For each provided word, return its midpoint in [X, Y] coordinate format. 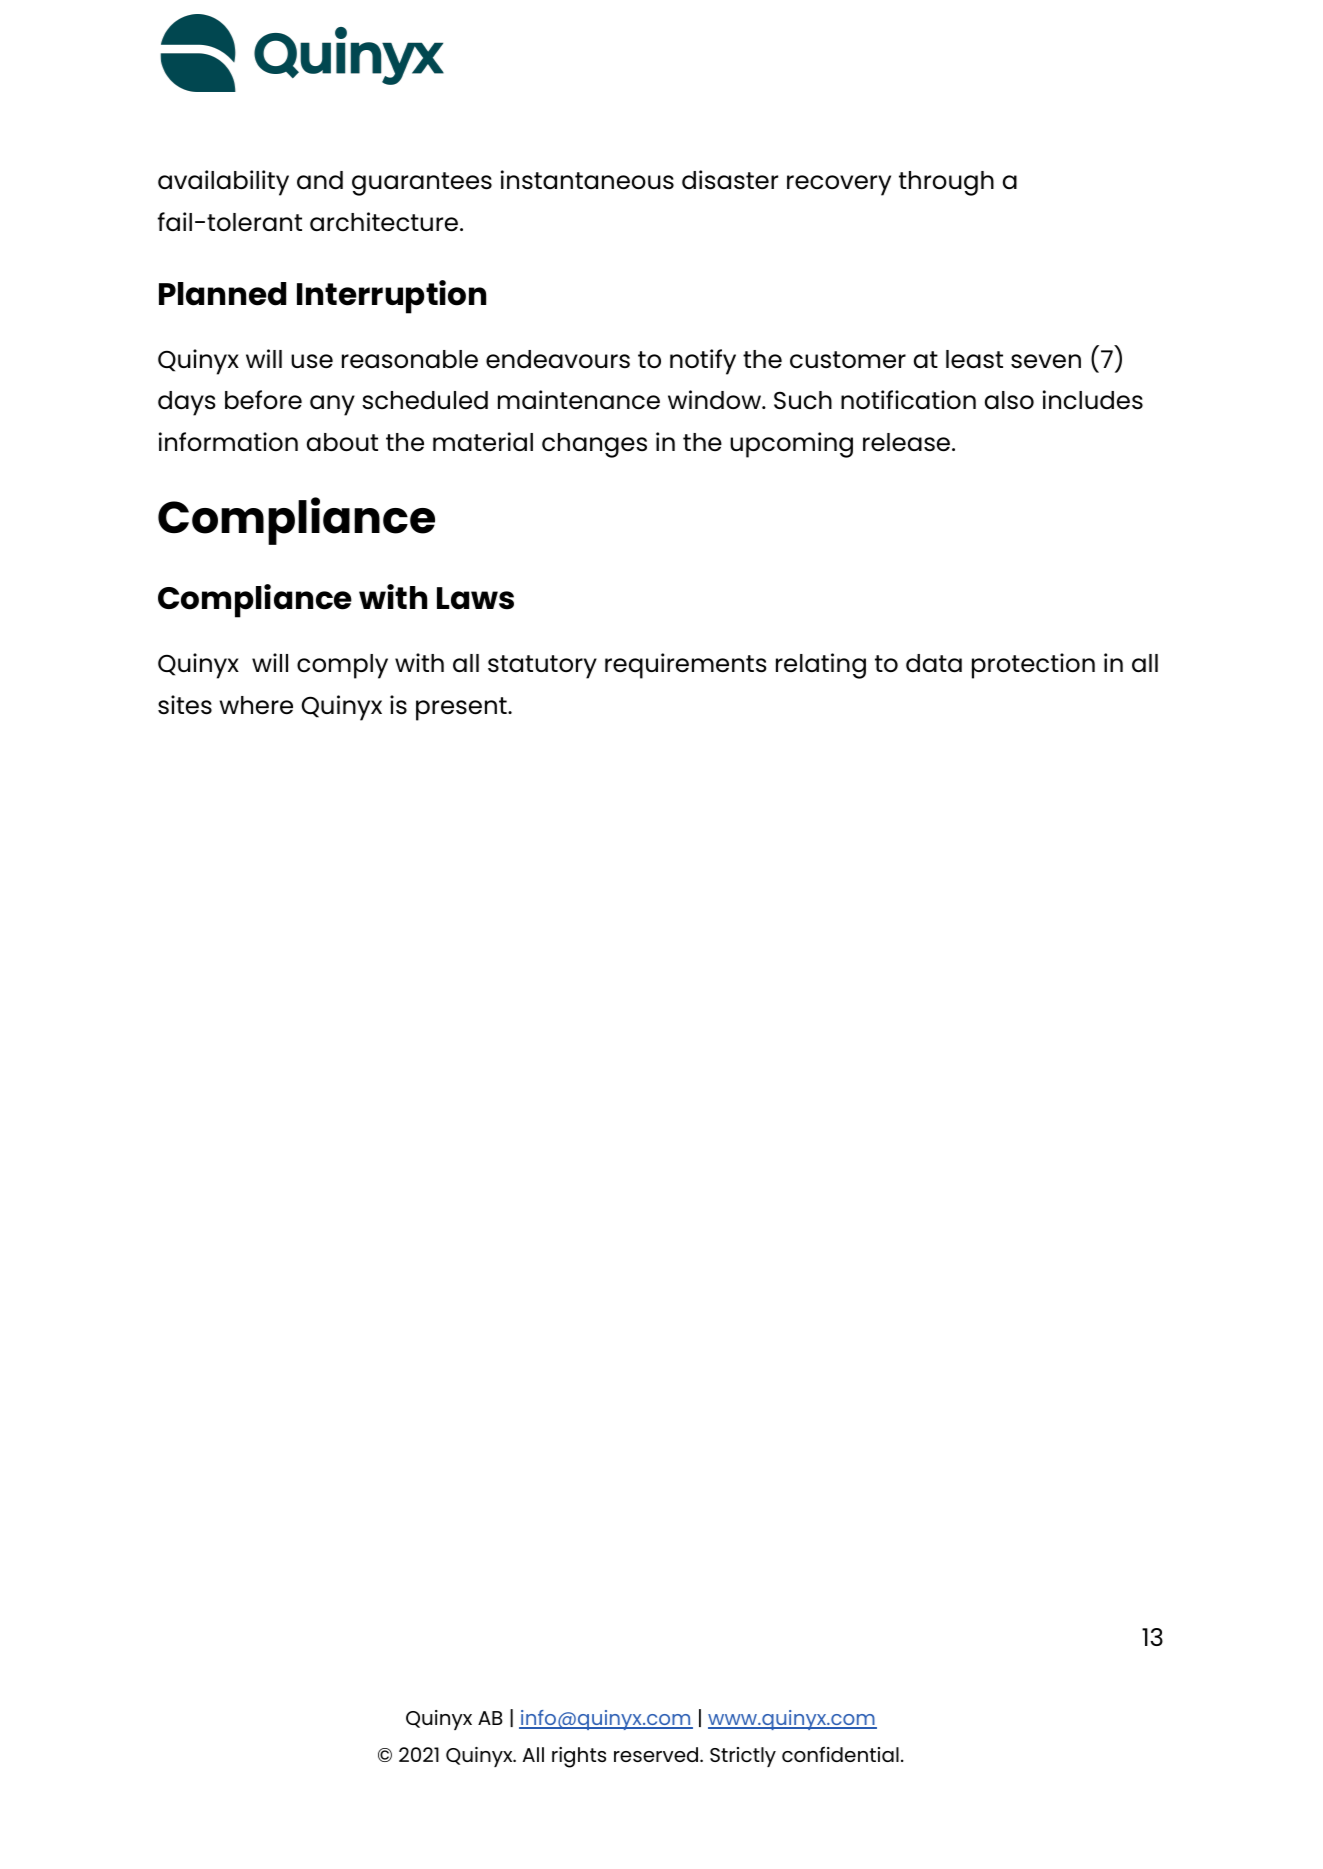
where [256, 705]
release [908, 442]
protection [1033, 666]
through [946, 183]
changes [594, 445]
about [342, 442]
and [320, 180]
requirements [686, 666]
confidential [840, 1754]
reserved [657, 1754]
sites [185, 705]
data [934, 663]
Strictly [743, 1757]
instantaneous [587, 180]
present [462, 709]
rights [579, 1757]
